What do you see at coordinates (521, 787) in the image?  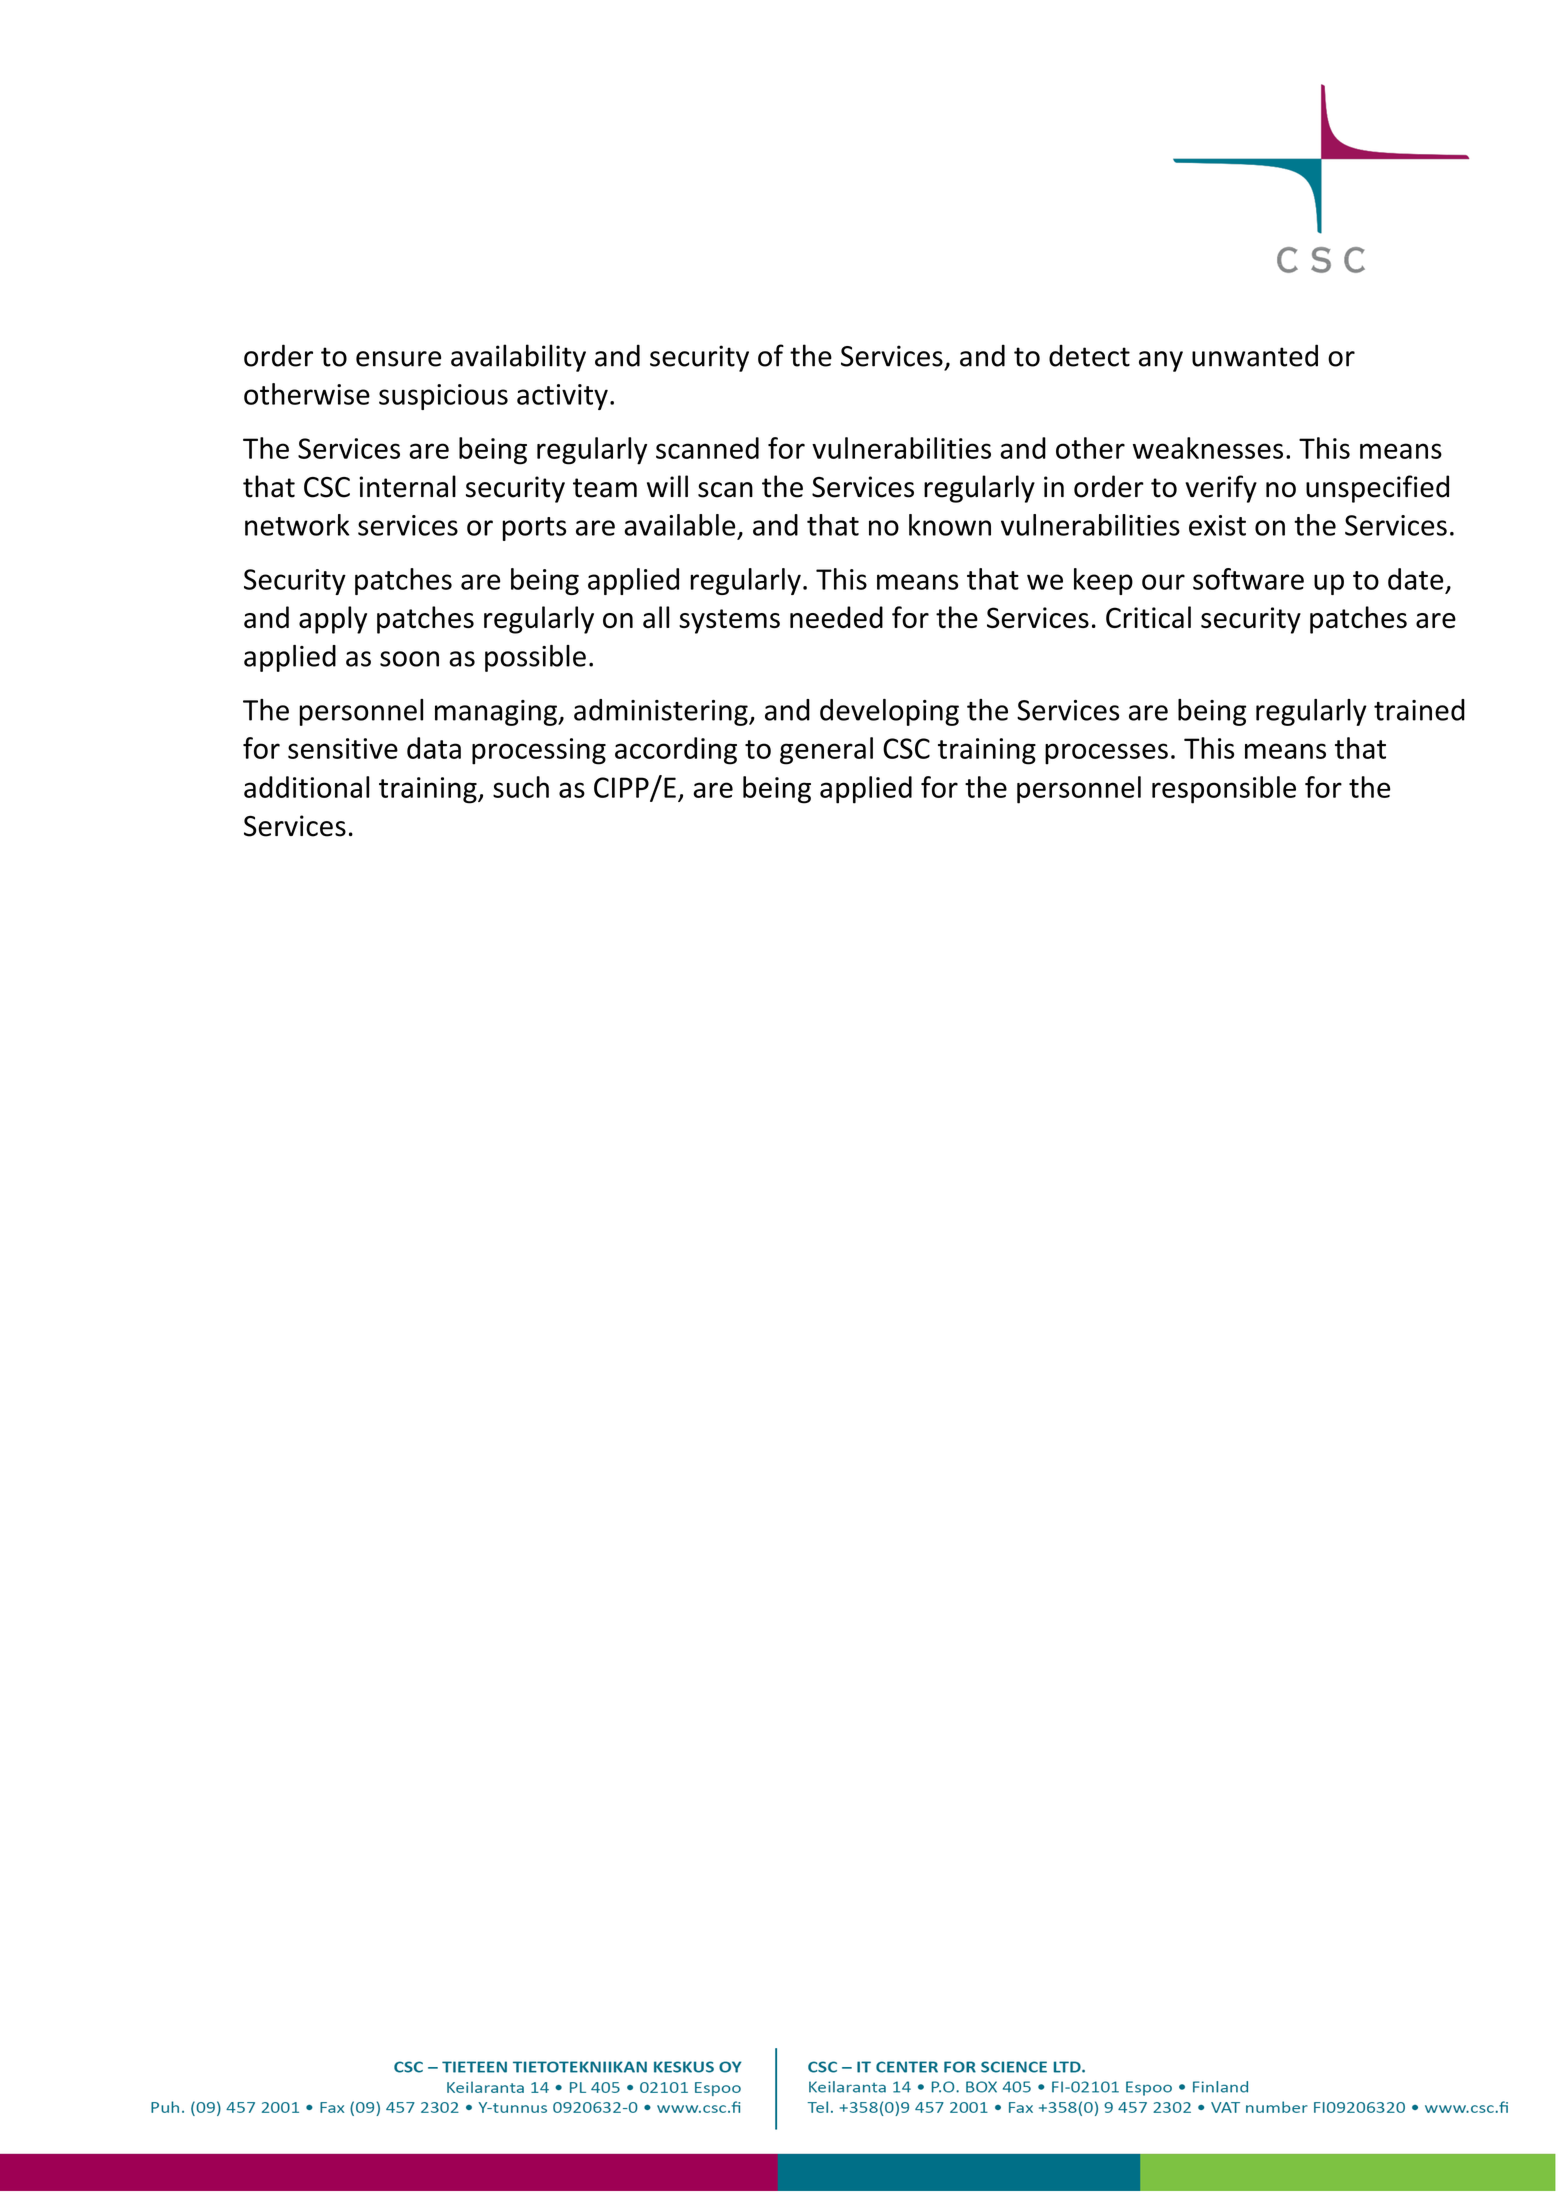 I see `such` at bounding box center [521, 787].
